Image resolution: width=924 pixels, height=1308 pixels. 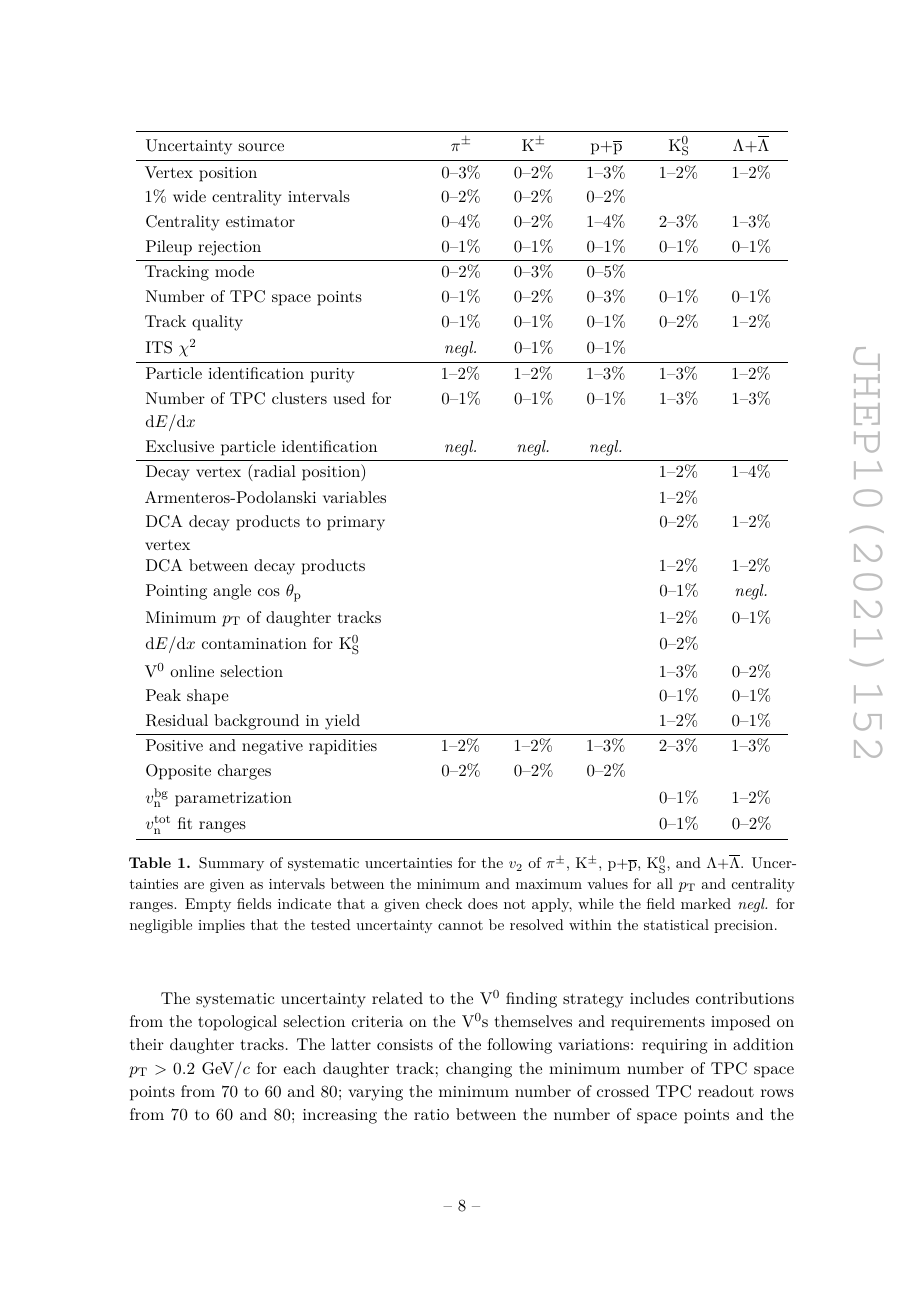 What do you see at coordinates (180, 446) in the screenshot?
I see `Exclusive` at bounding box center [180, 446].
